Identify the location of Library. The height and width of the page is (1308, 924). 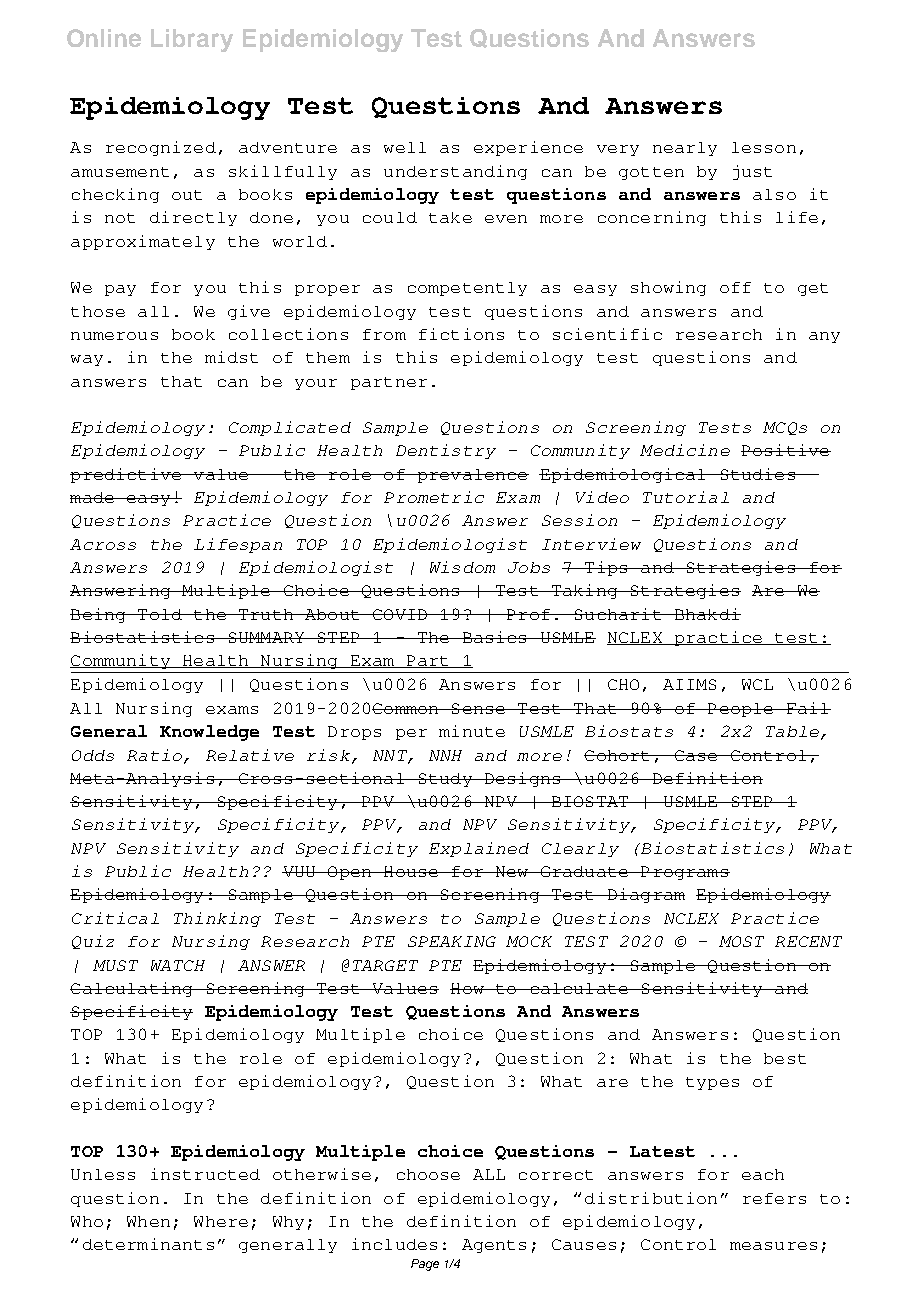
(192, 40).
